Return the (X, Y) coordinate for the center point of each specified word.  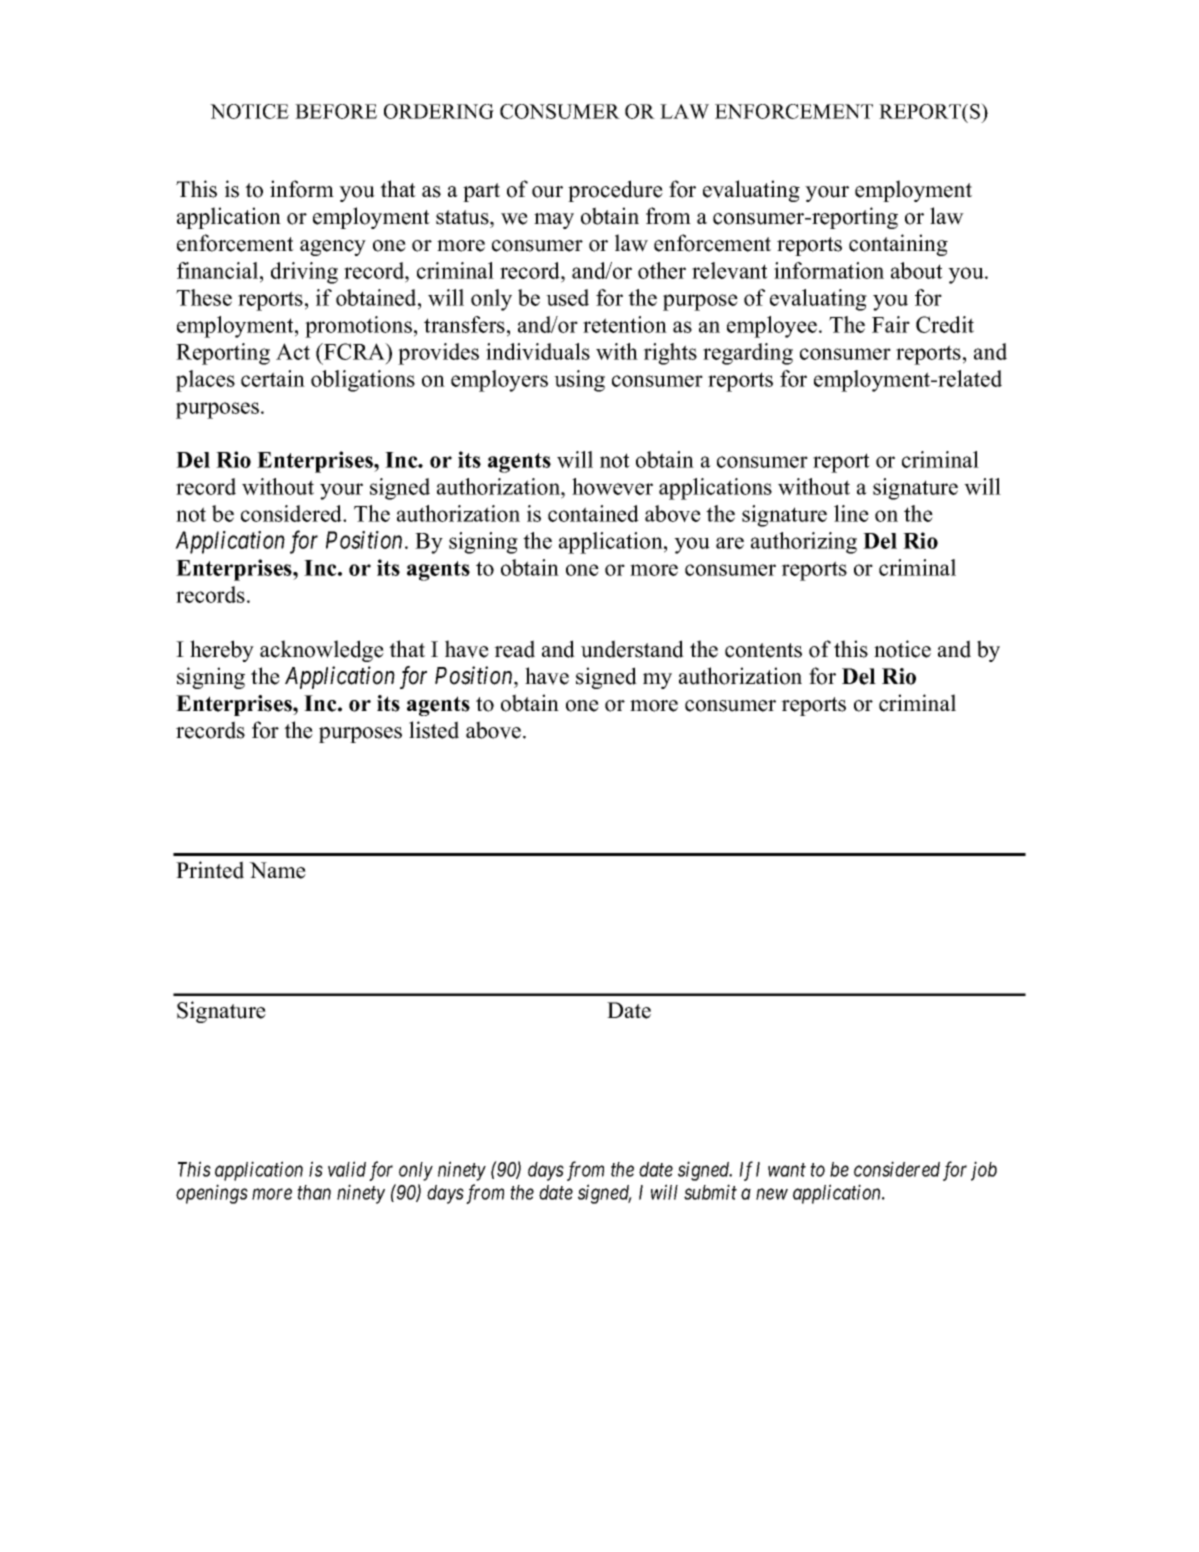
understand (632, 649)
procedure (615, 191)
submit (710, 1192)
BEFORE (336, 111)
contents (763, 650)
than (314, 1192)
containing (898, 245)
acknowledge (322, 651)
